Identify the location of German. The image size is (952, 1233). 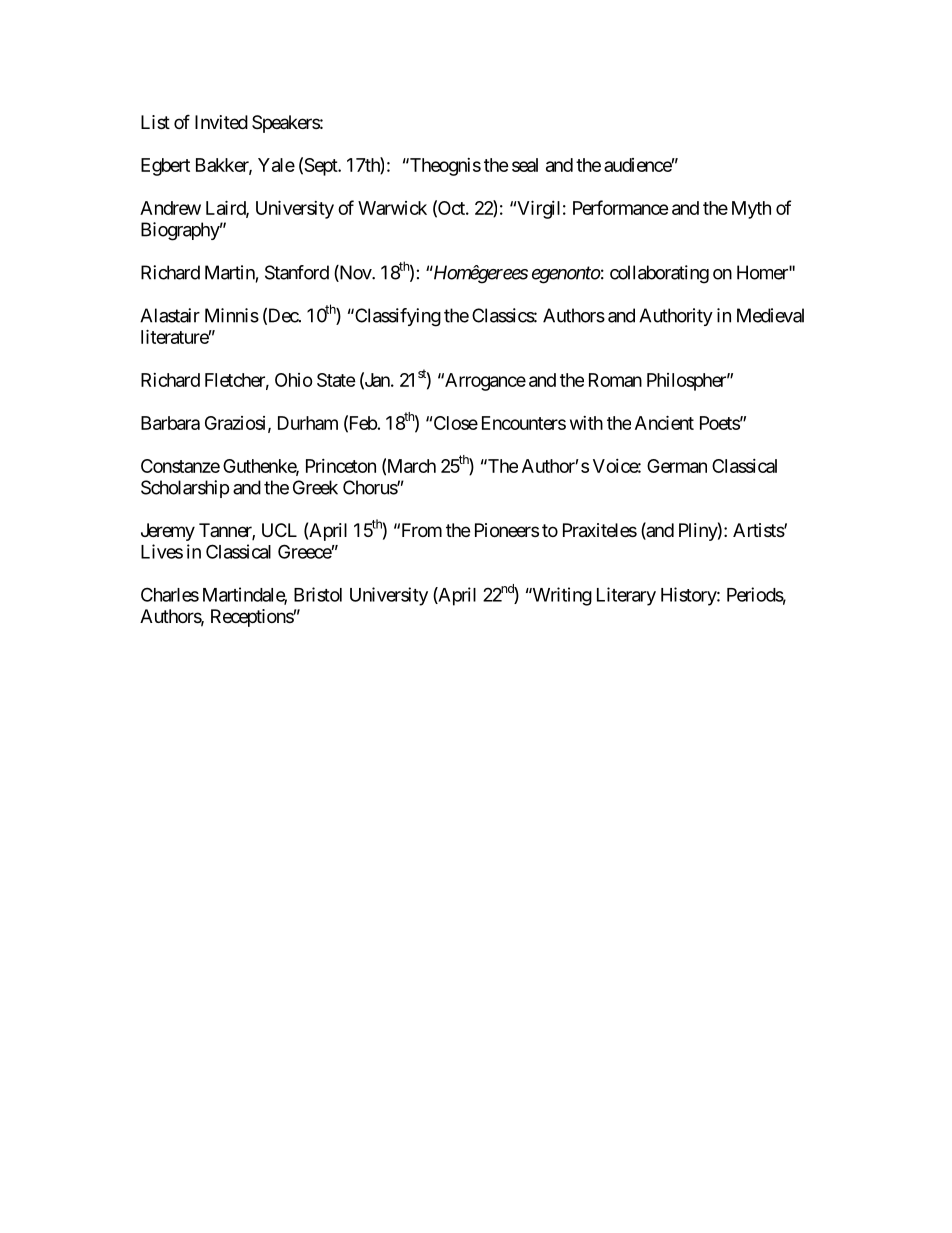
(677, 466).
